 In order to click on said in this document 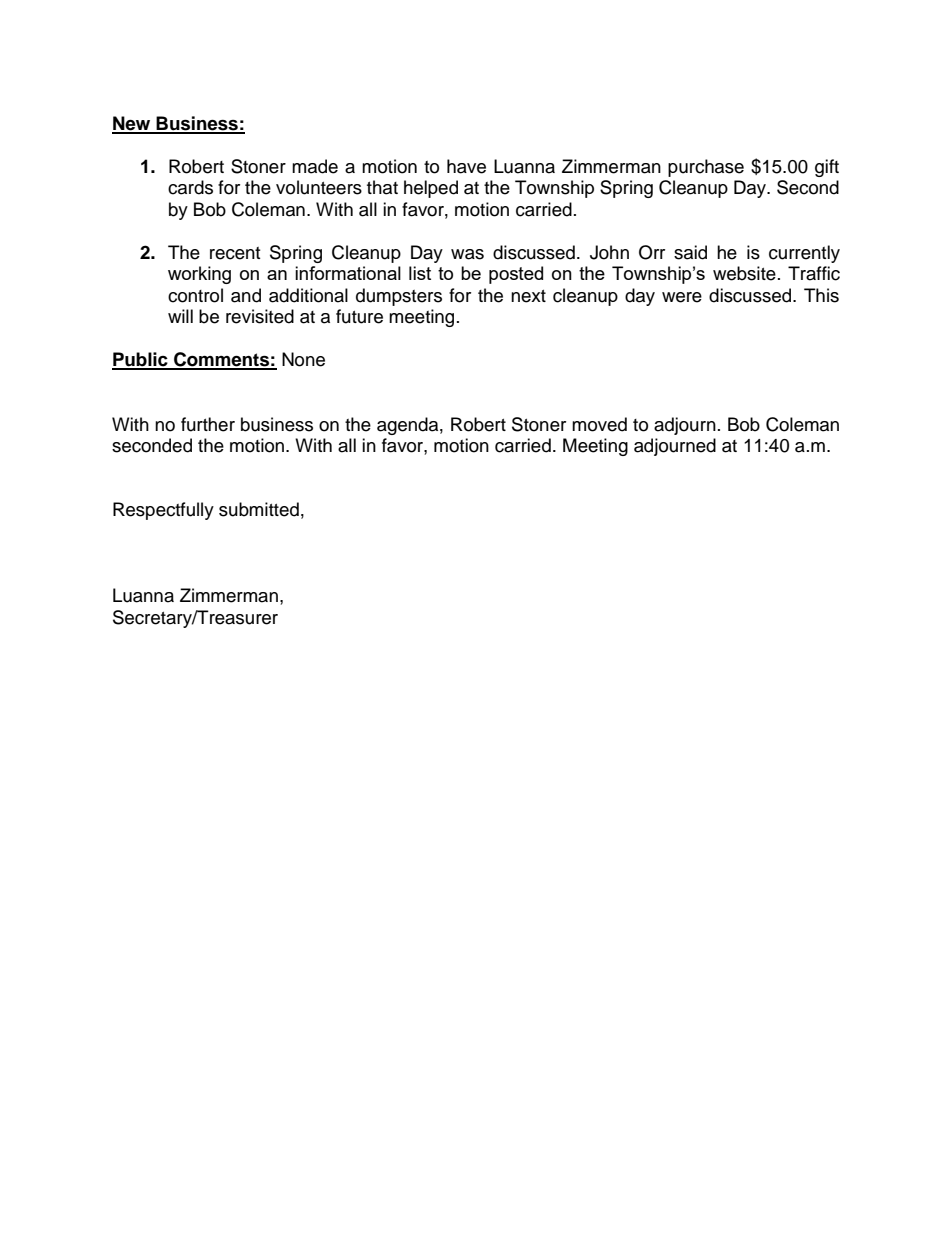, I will do `click(690, 252)`.
